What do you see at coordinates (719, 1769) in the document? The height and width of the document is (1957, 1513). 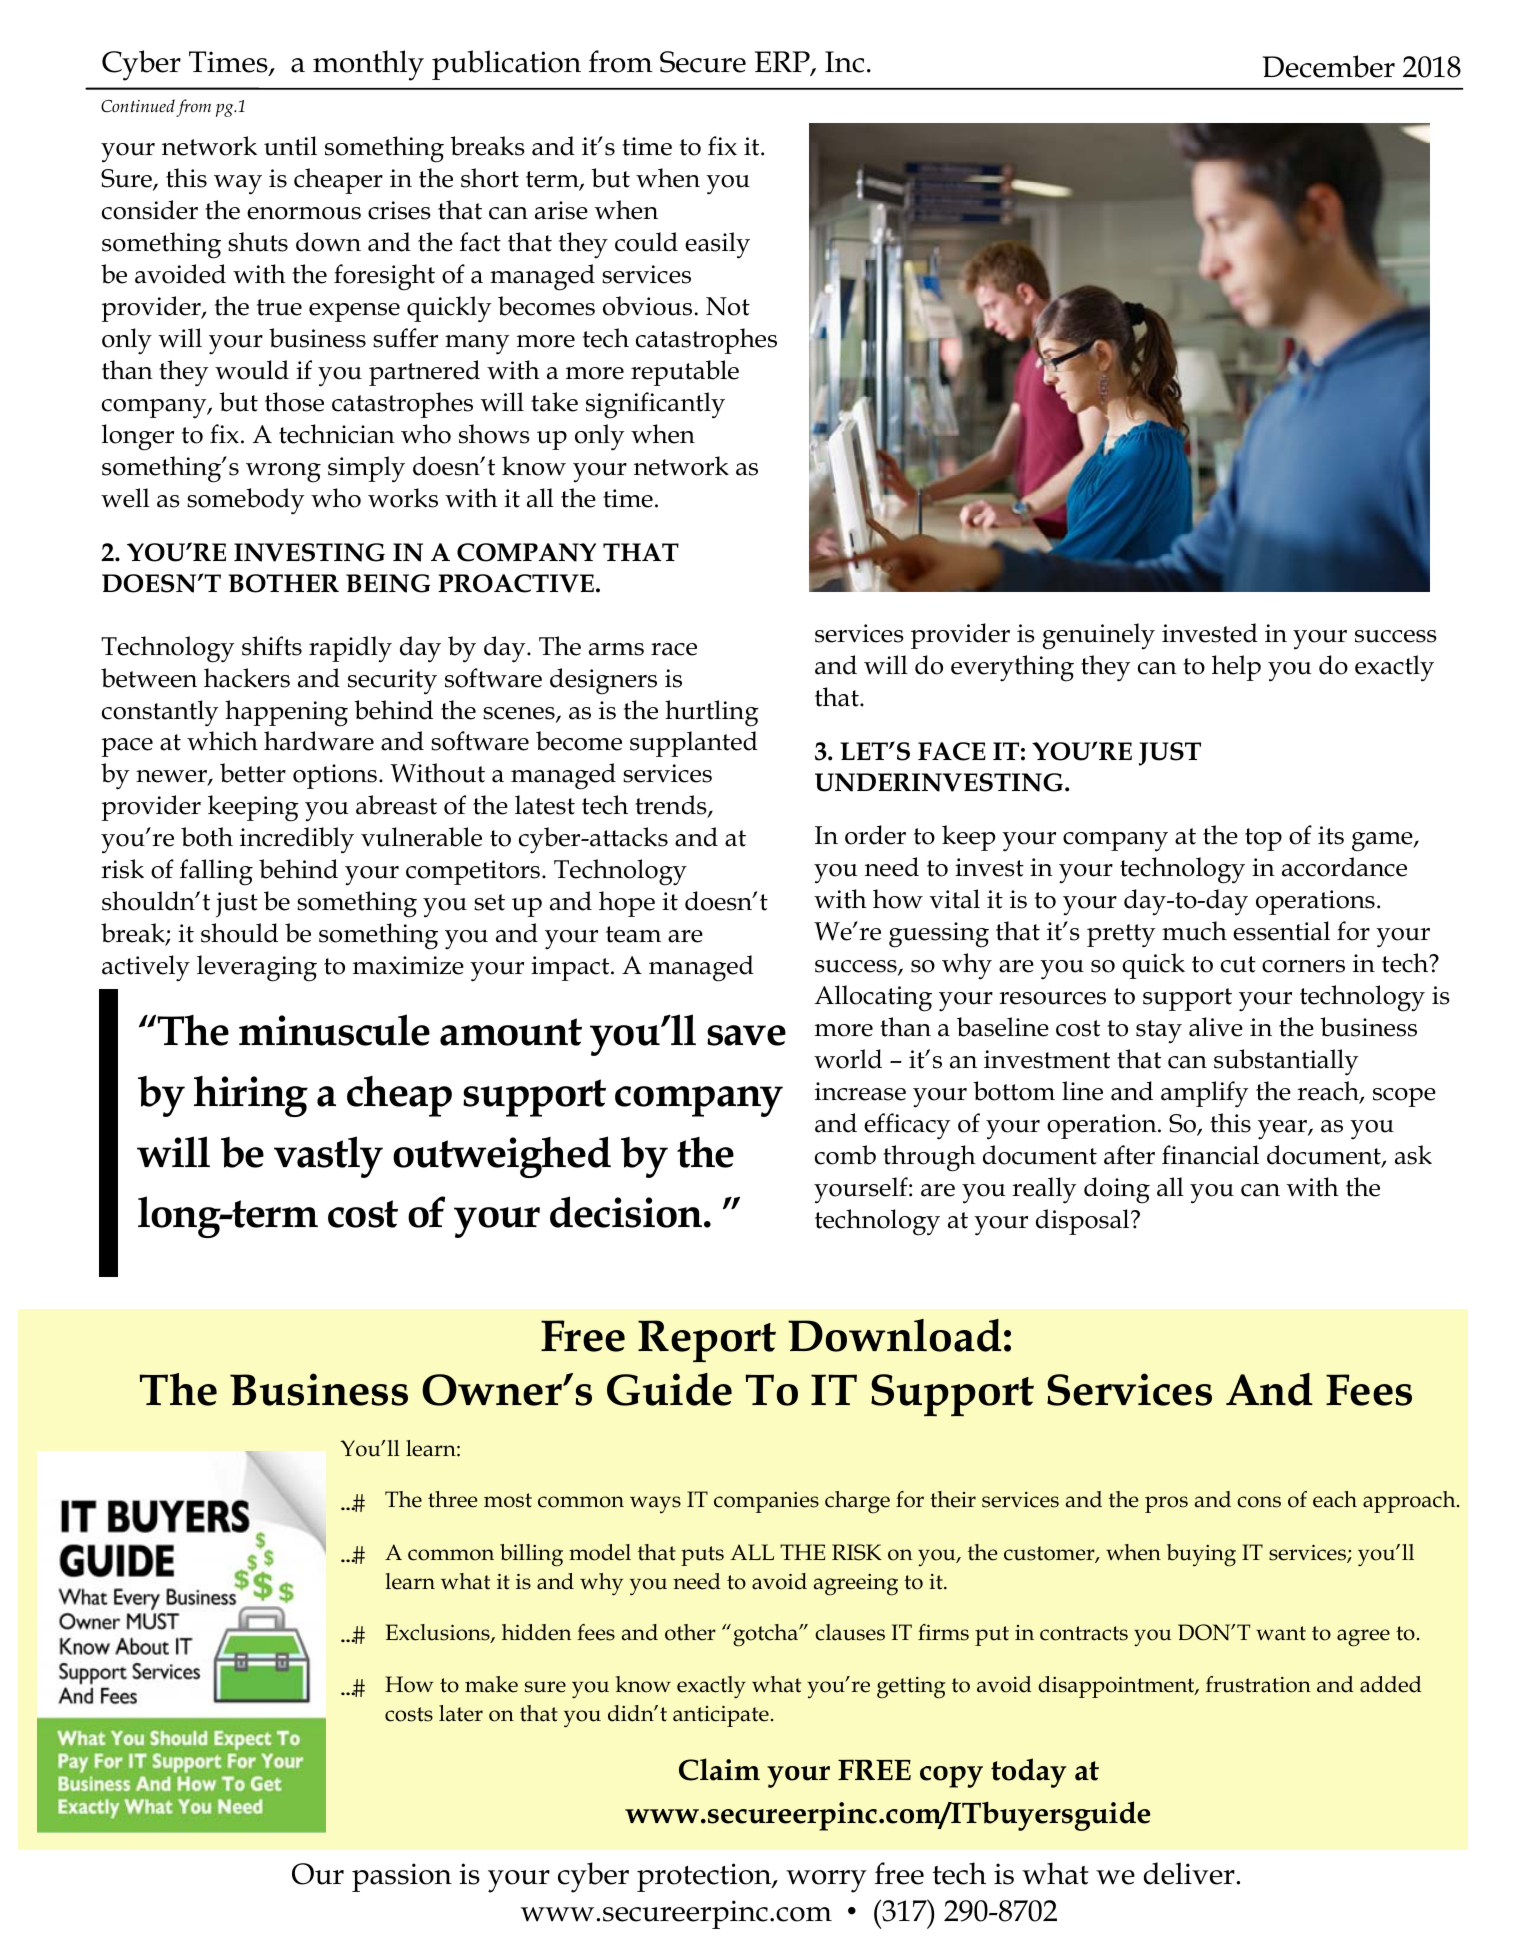 I see `Claim` at bounding box center [719, 1769].
